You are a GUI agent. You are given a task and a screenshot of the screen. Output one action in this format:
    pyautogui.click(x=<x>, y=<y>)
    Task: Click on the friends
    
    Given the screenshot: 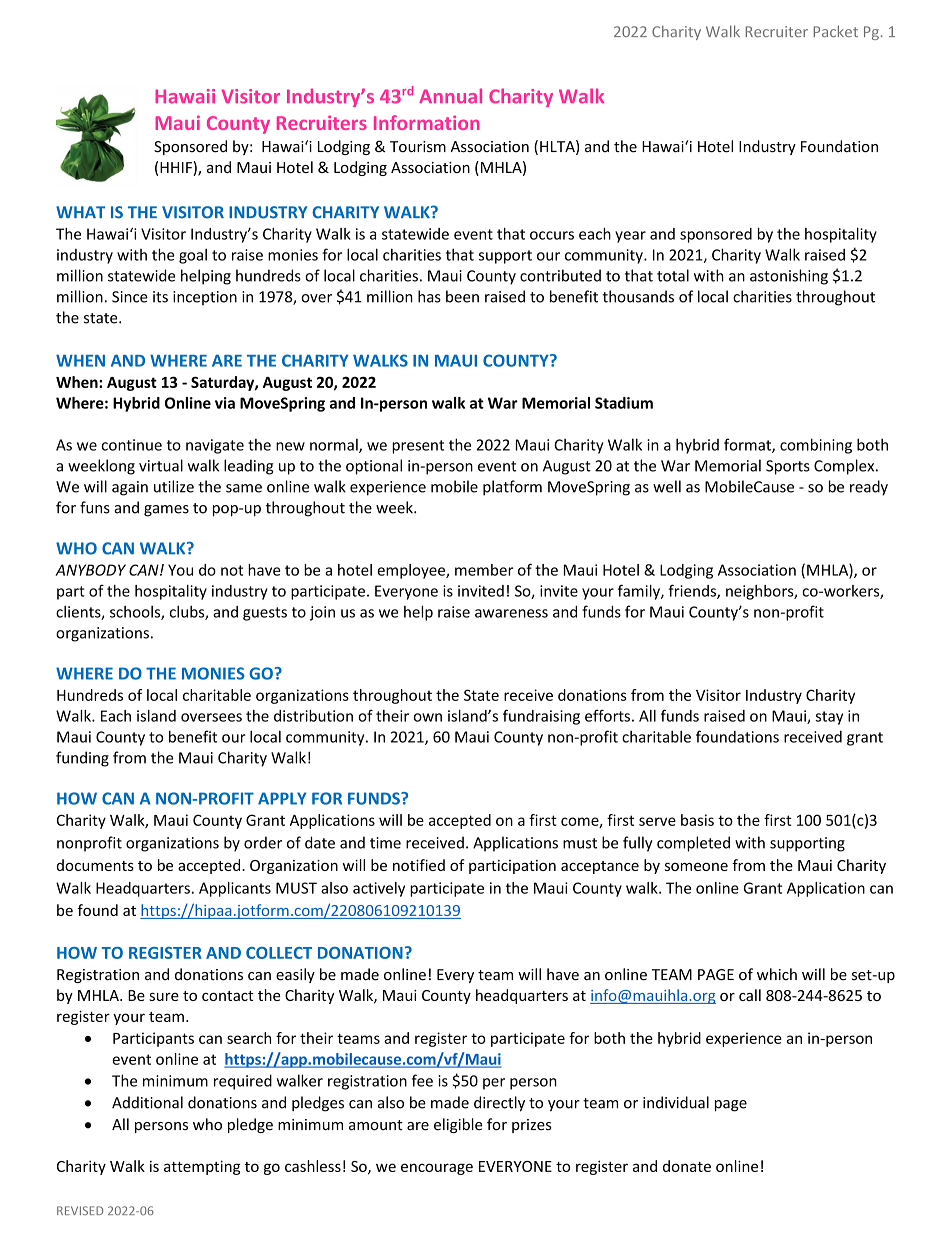 What is the action you would take?
    pyautogui.click(x=693, y=591)
